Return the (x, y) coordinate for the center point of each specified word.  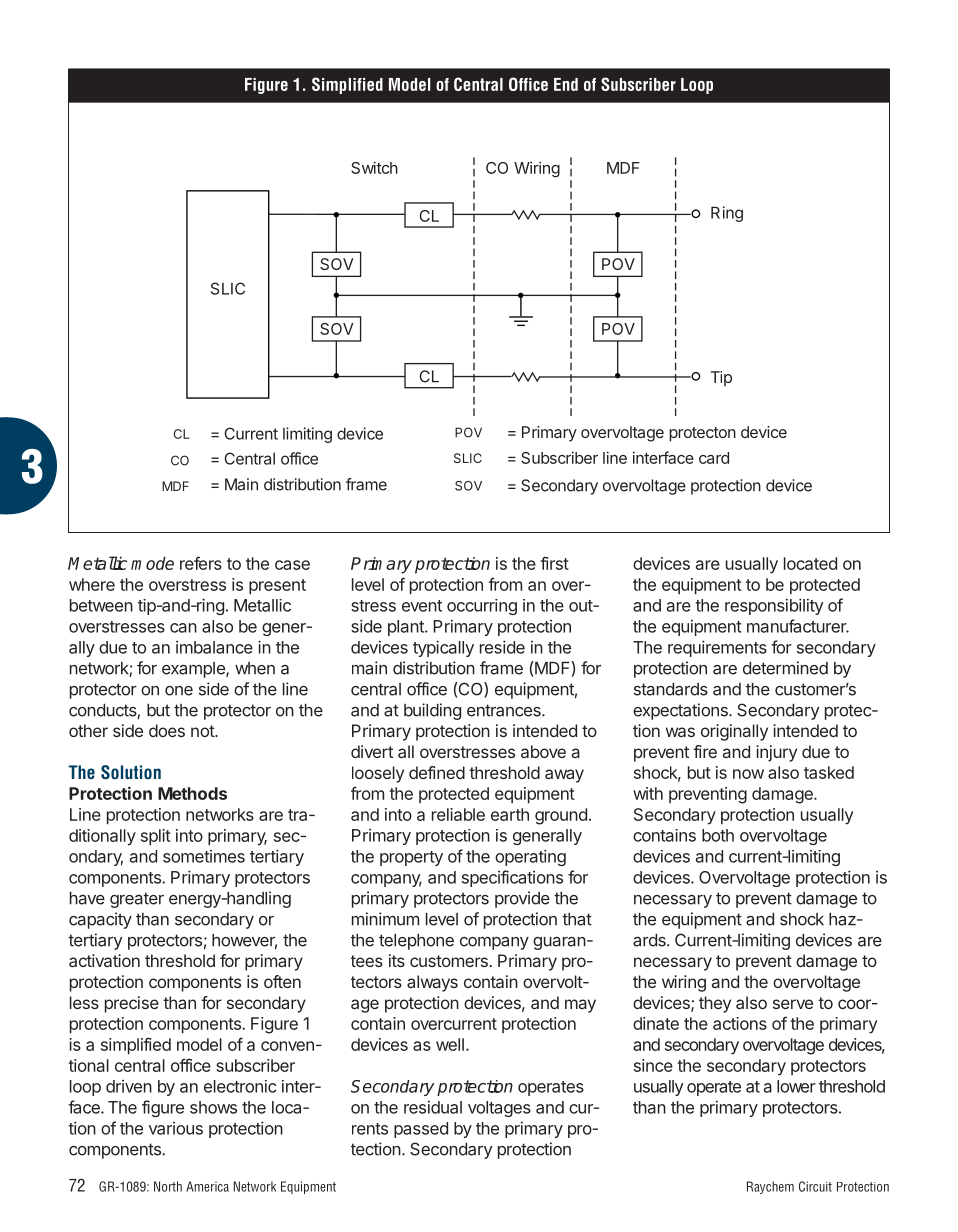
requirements (717, 648)
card (714, 458)
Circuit (815, 1186)
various (176, 1128)
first (554, 563)
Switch (374, 167)
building (432, 711)
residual (433, 1107)
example (194, 670)
